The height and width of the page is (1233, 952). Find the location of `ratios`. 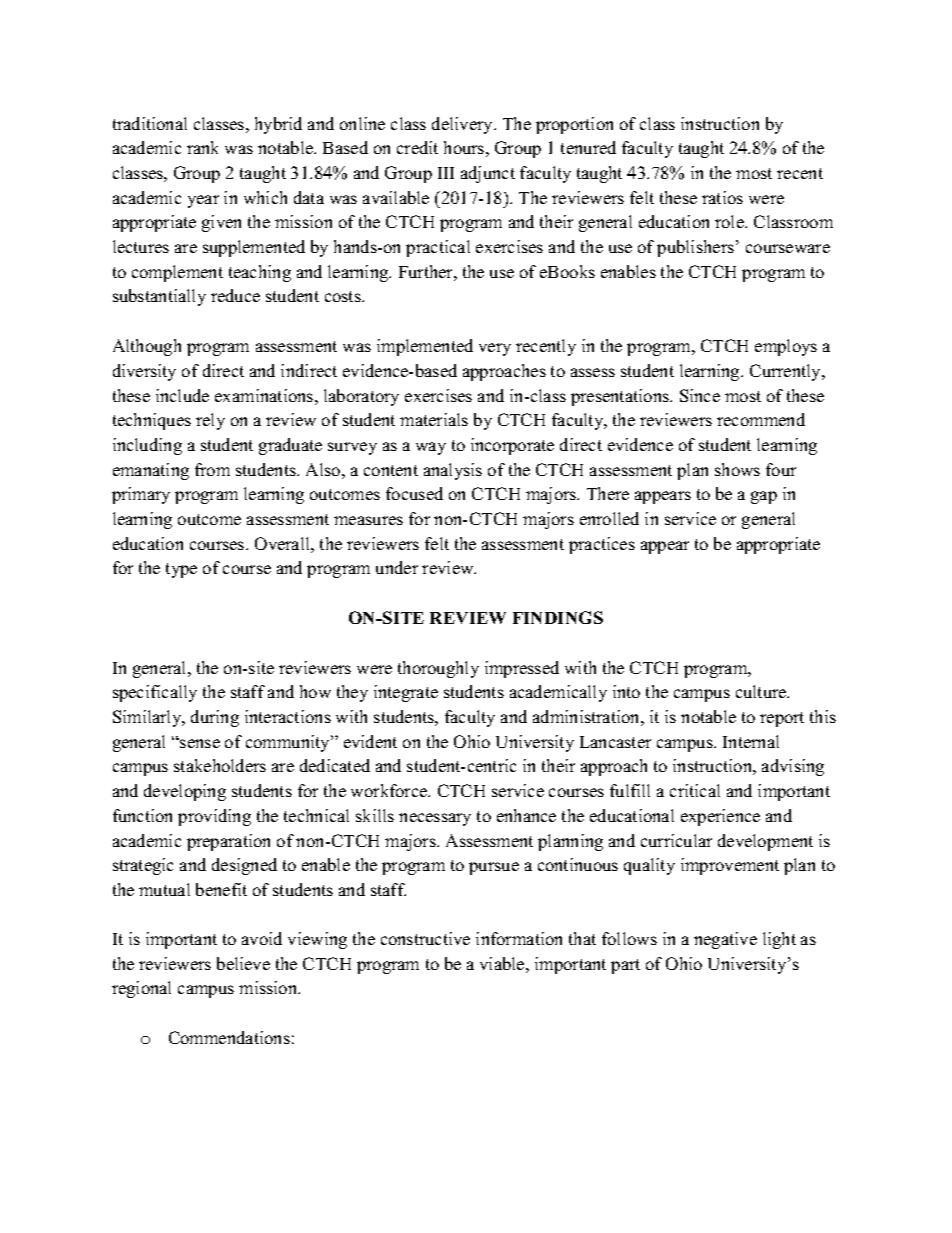

ratios is located at coordinates (722, 197).
